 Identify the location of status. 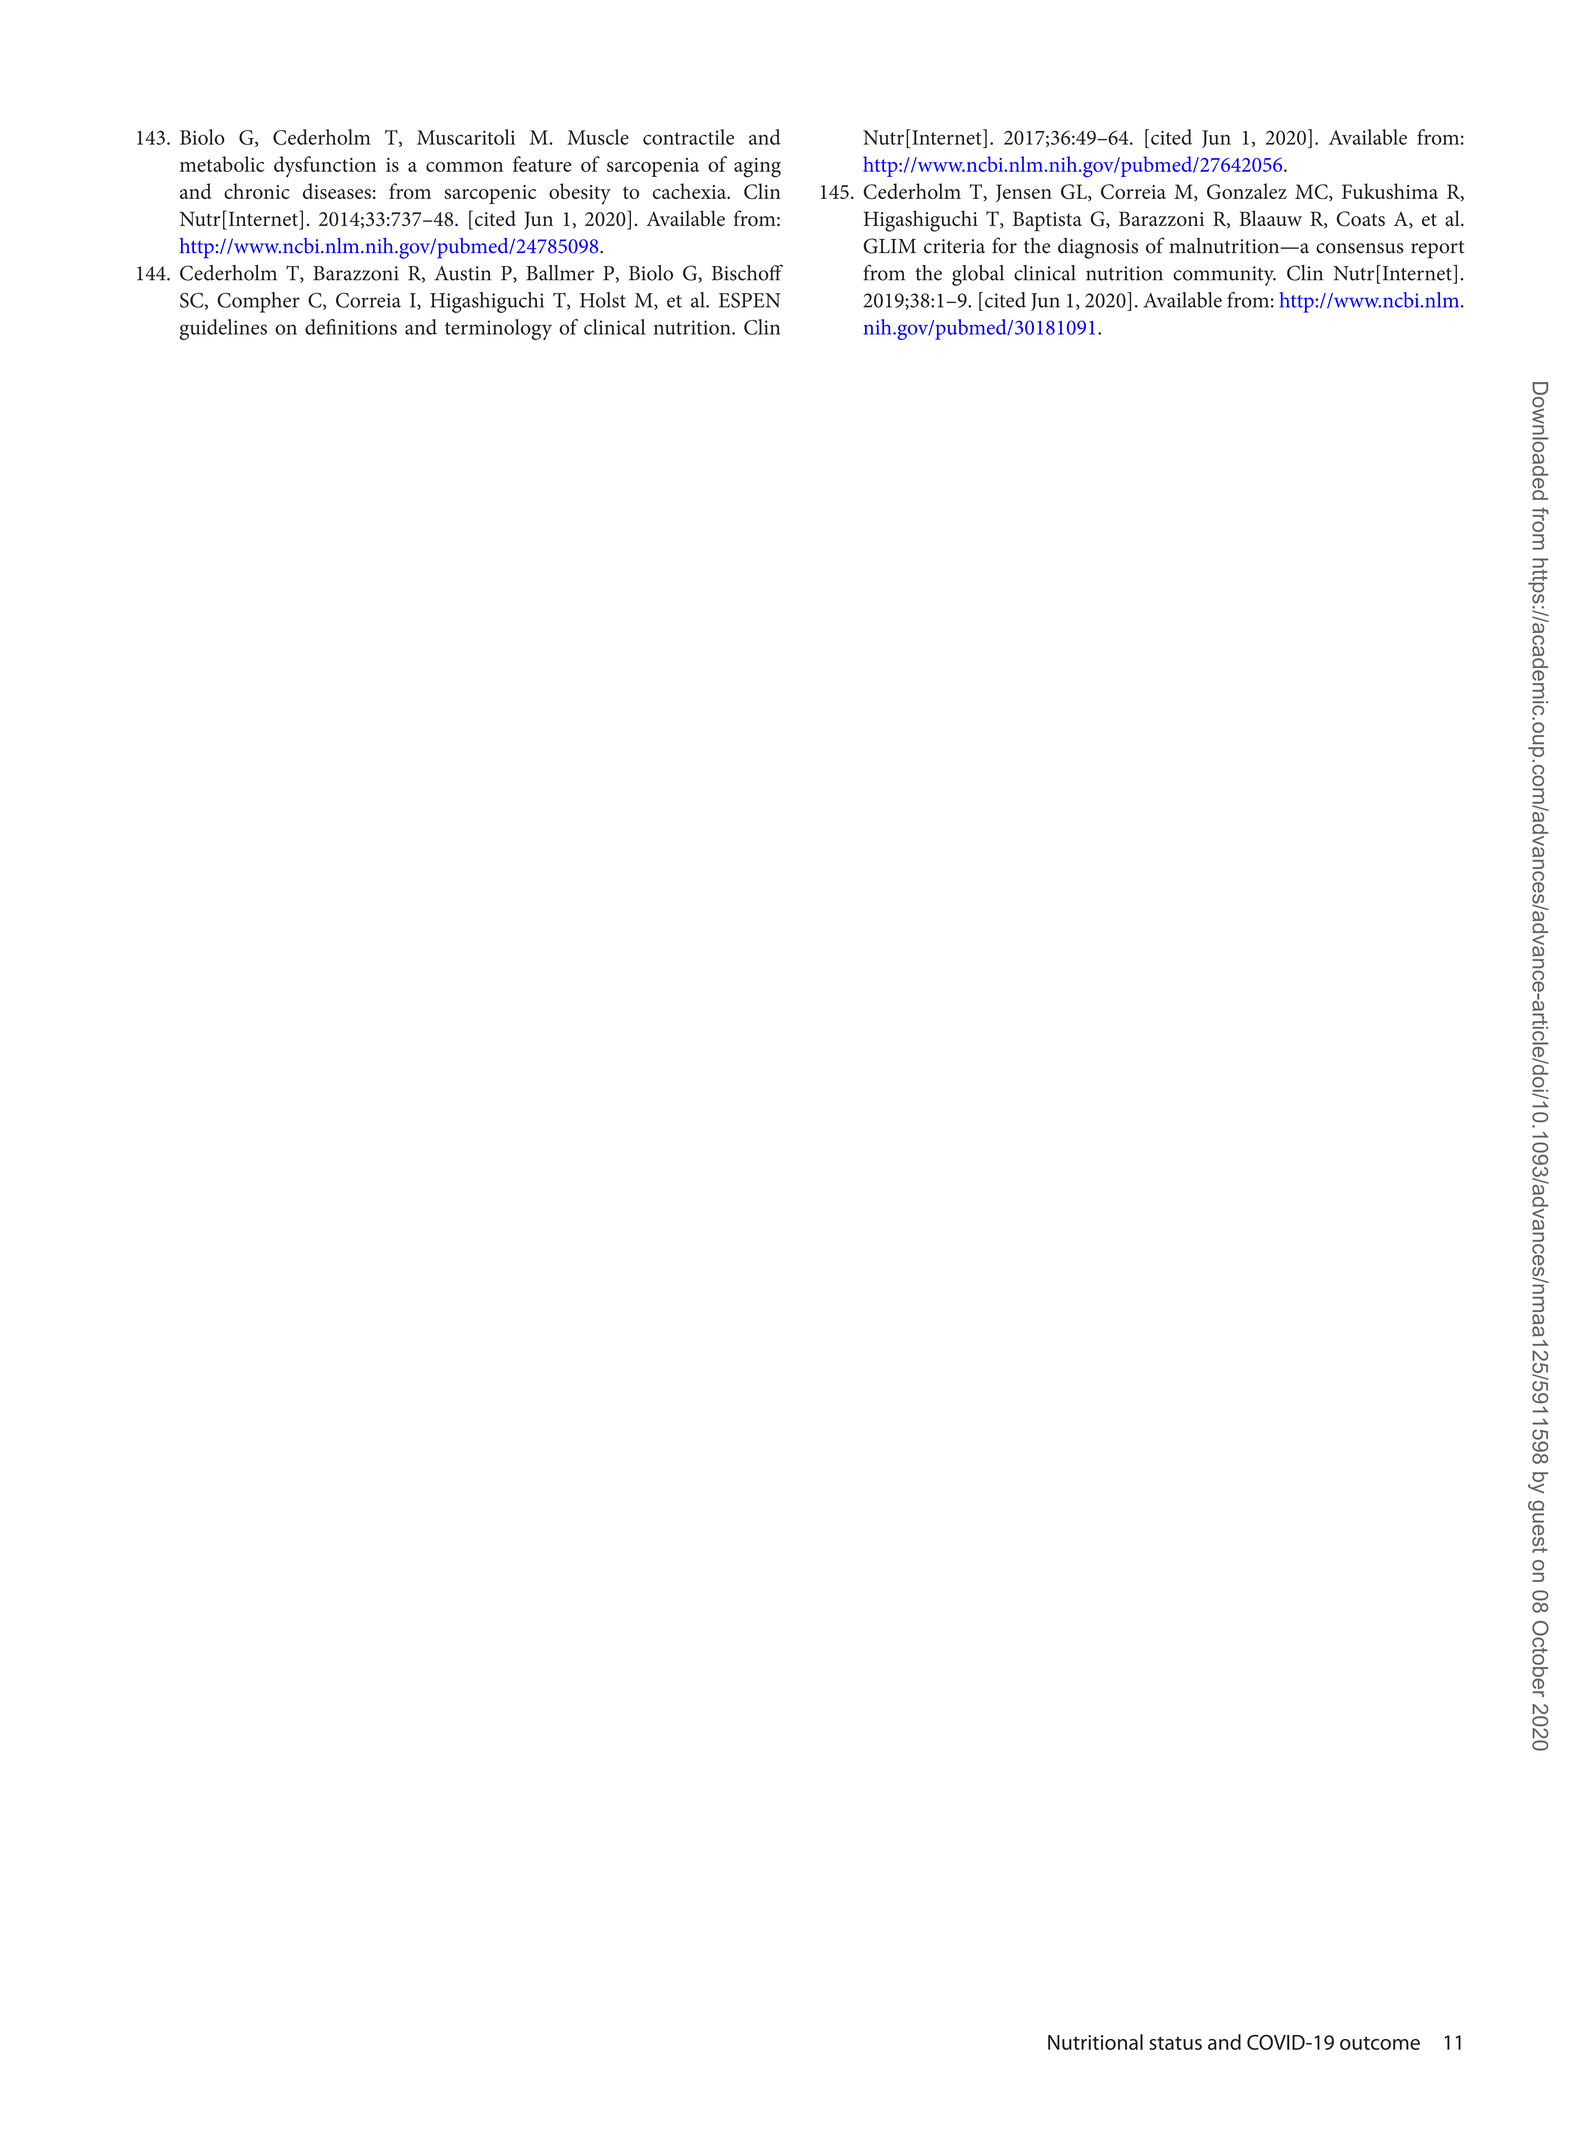
(1175, 2043).
